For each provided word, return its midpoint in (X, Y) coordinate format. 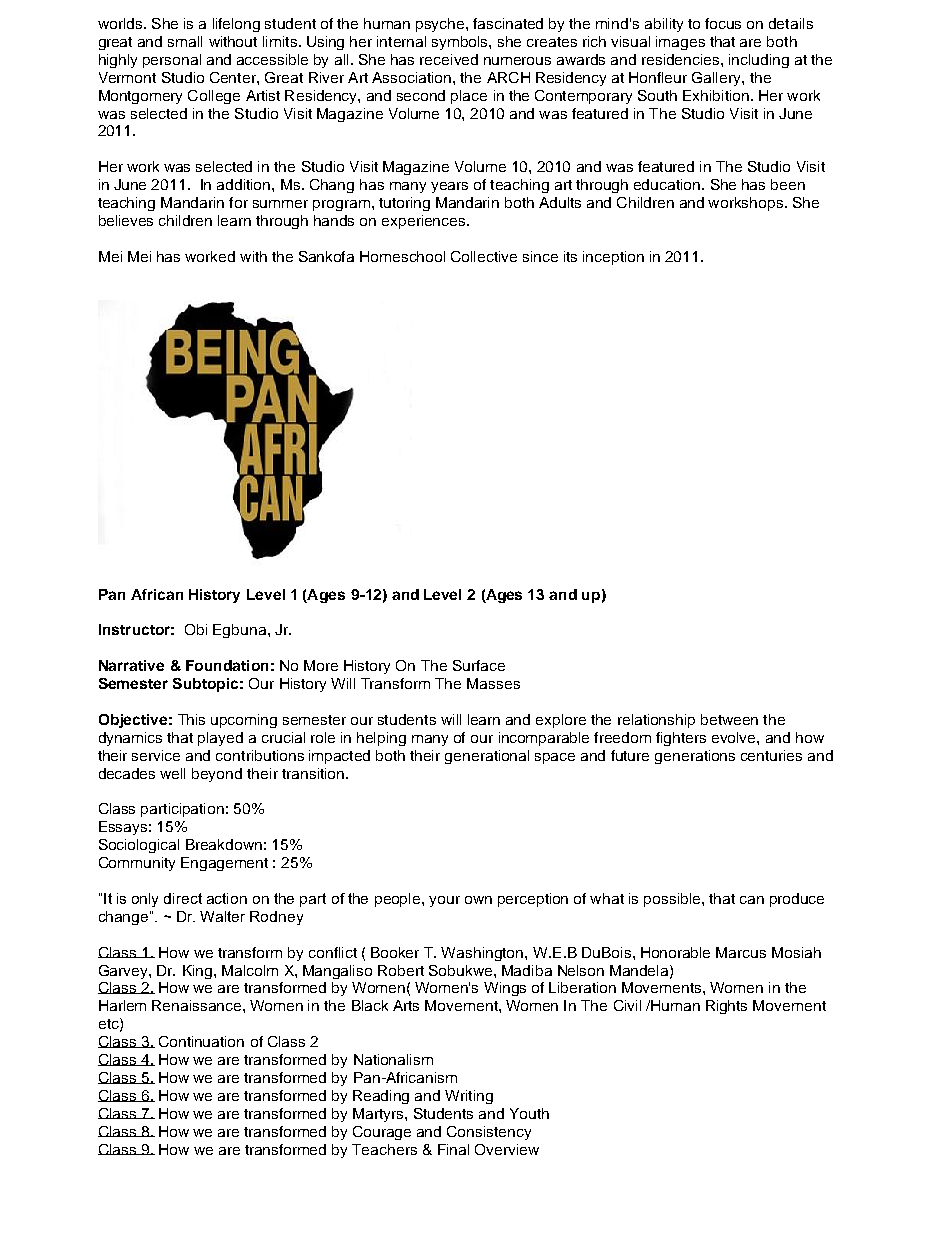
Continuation (201, 1041)
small (185, 41)
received (449, 59)
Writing (469, 1097)
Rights (726, 1007)
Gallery (717, 79)
